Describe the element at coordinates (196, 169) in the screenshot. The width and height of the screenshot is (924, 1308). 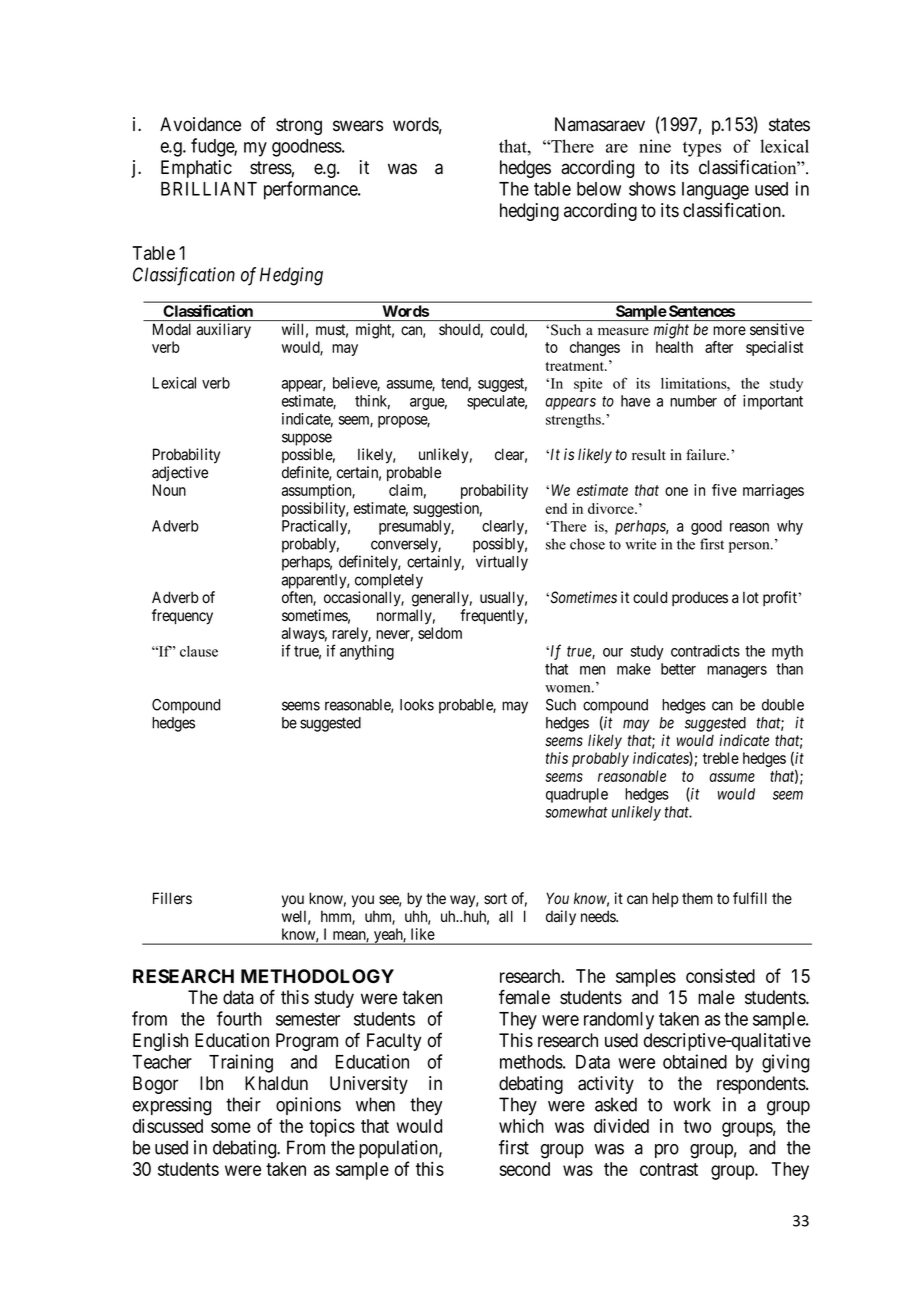
I see `Emphatic` at that location.
